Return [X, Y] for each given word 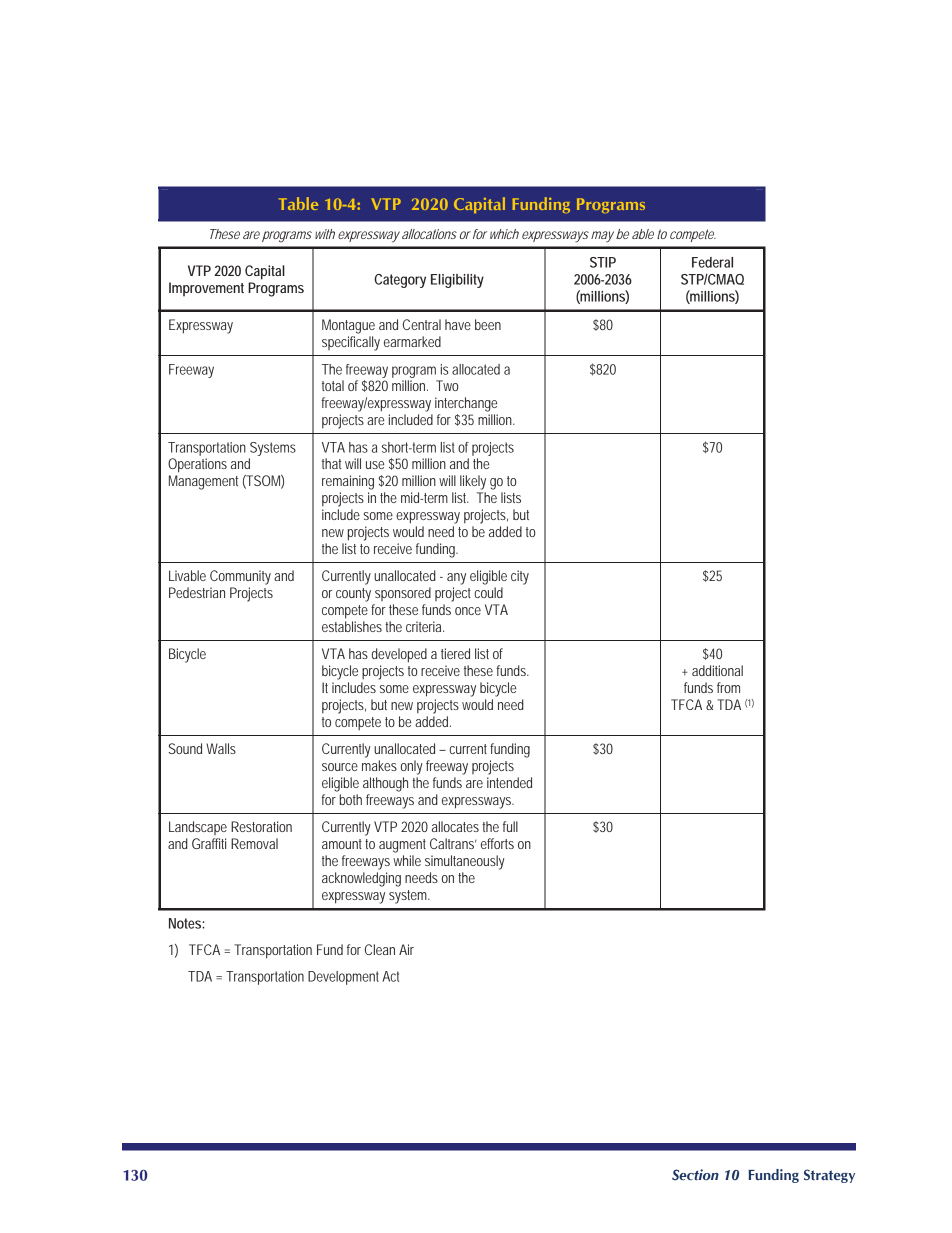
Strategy [829, 1176]
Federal [712, 262]
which [504, 234]
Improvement [206, 289]
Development [343, 978]
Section [695, 1174]
